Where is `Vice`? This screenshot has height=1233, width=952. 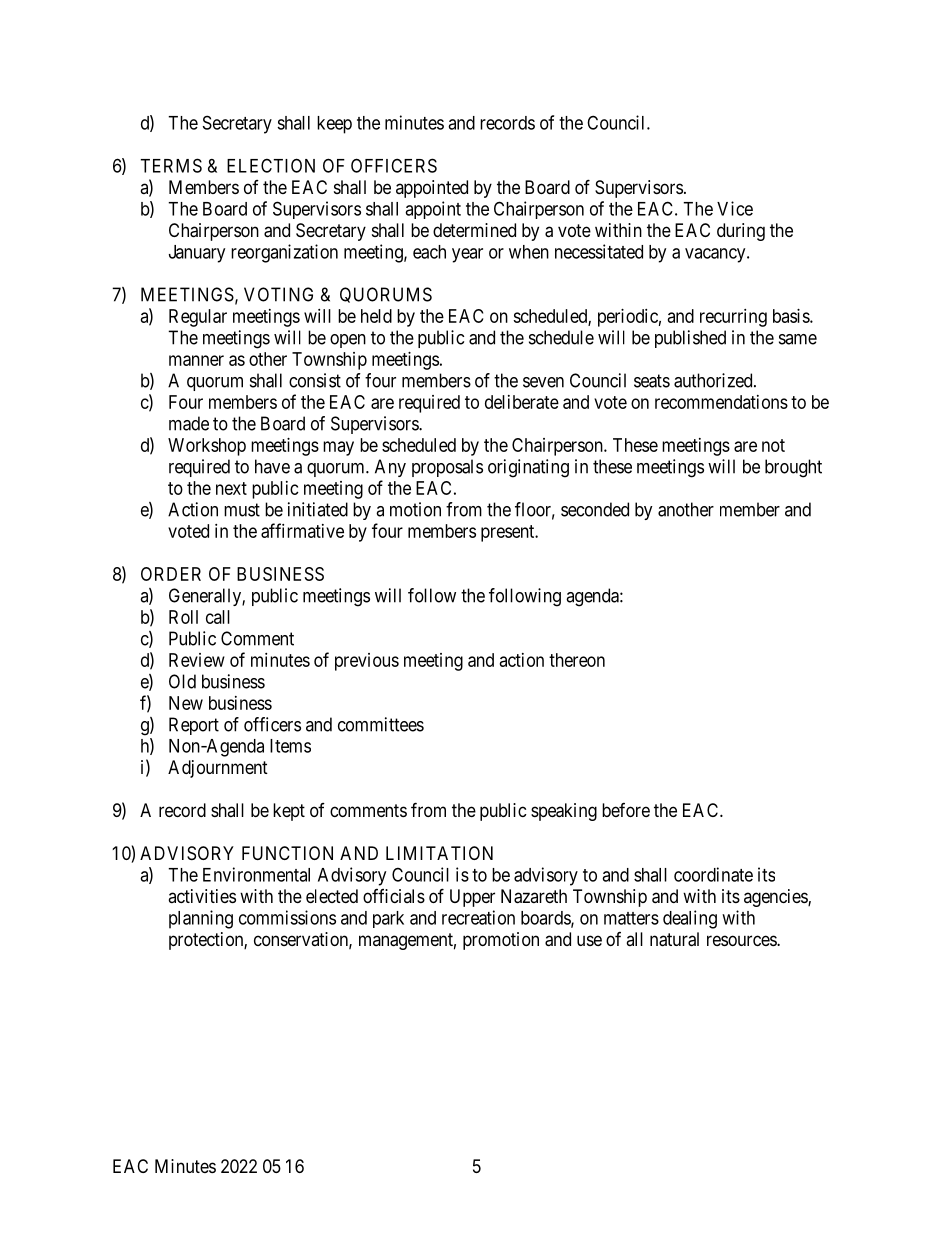
Vice is located at coordinates (735, 208).
